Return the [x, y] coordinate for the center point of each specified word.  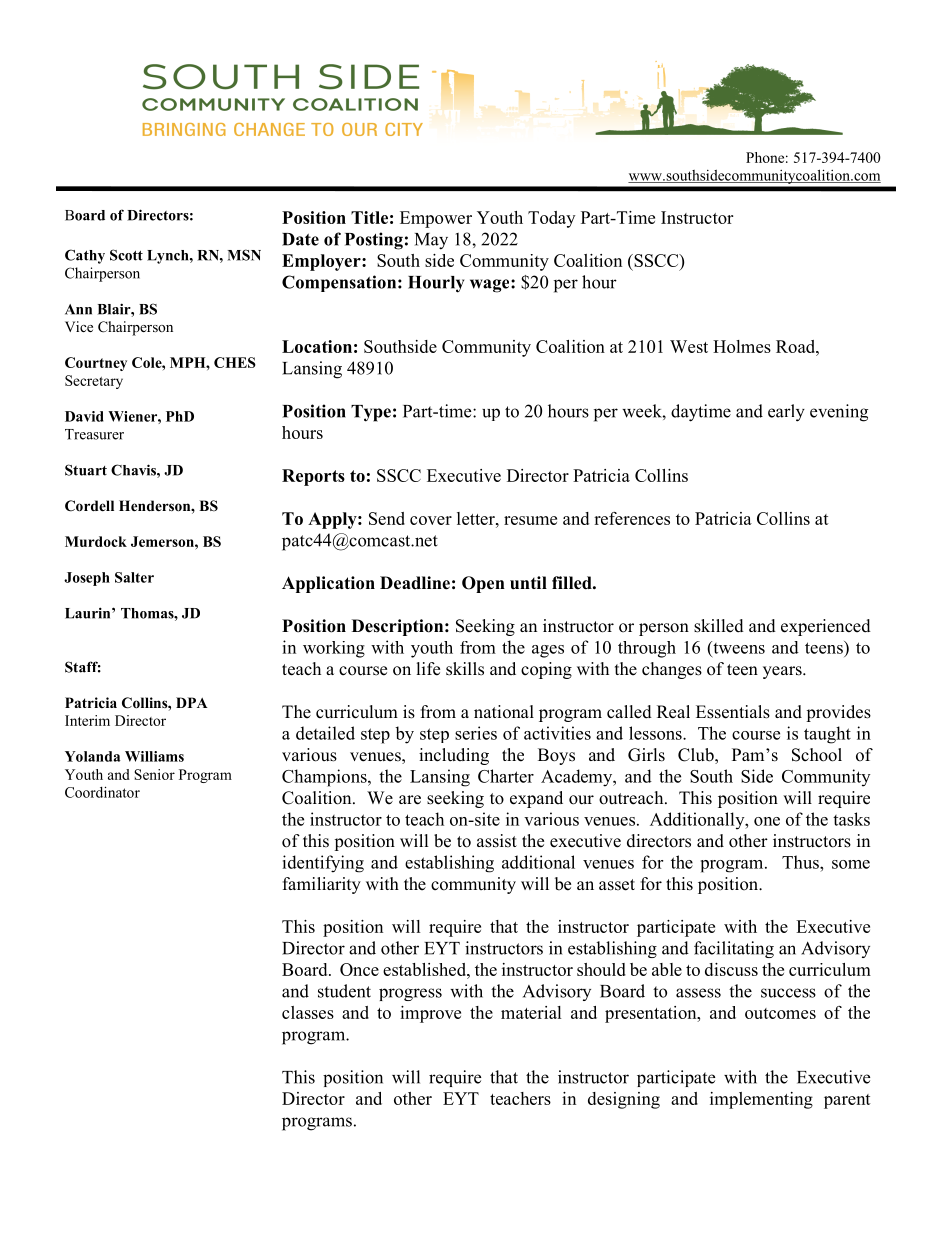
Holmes [742, 346]
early [786, 413]
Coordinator [102, 792]
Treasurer [94, 434]
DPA [192, 702]
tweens [738, 647]
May [431, 241]
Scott [126, 255]
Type [371, 413]
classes [308, 1012]
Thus [801, 862]
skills [465, 669]
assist [497, 841]
